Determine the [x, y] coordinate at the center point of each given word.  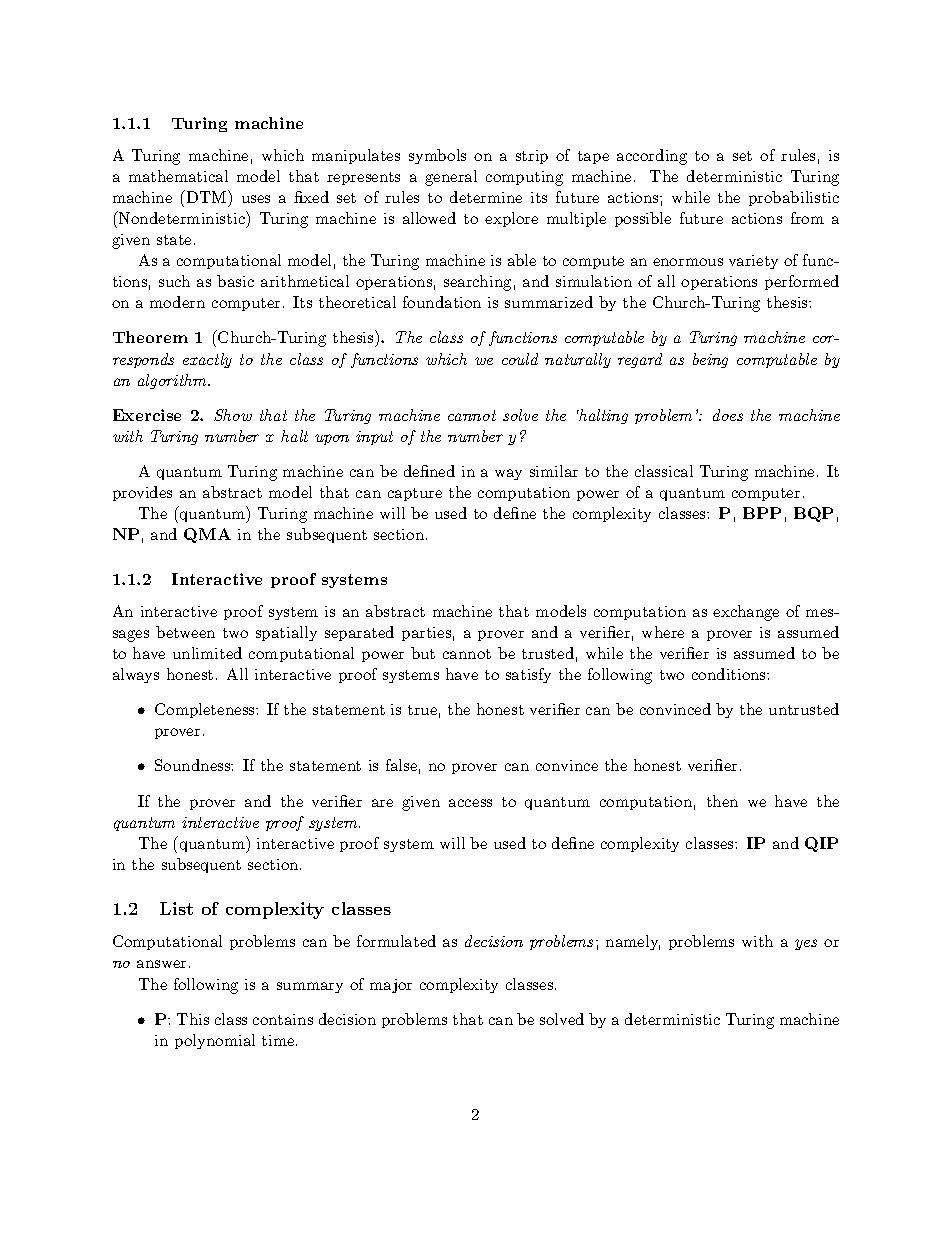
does [728, 415]
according [652, 157]
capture [415, 494]
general [451, 178]
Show [233, 415]
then [722, 801]
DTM [208, 196]
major [391, 986]
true [422, 710]
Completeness [206, 710]
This [193, 1019]
